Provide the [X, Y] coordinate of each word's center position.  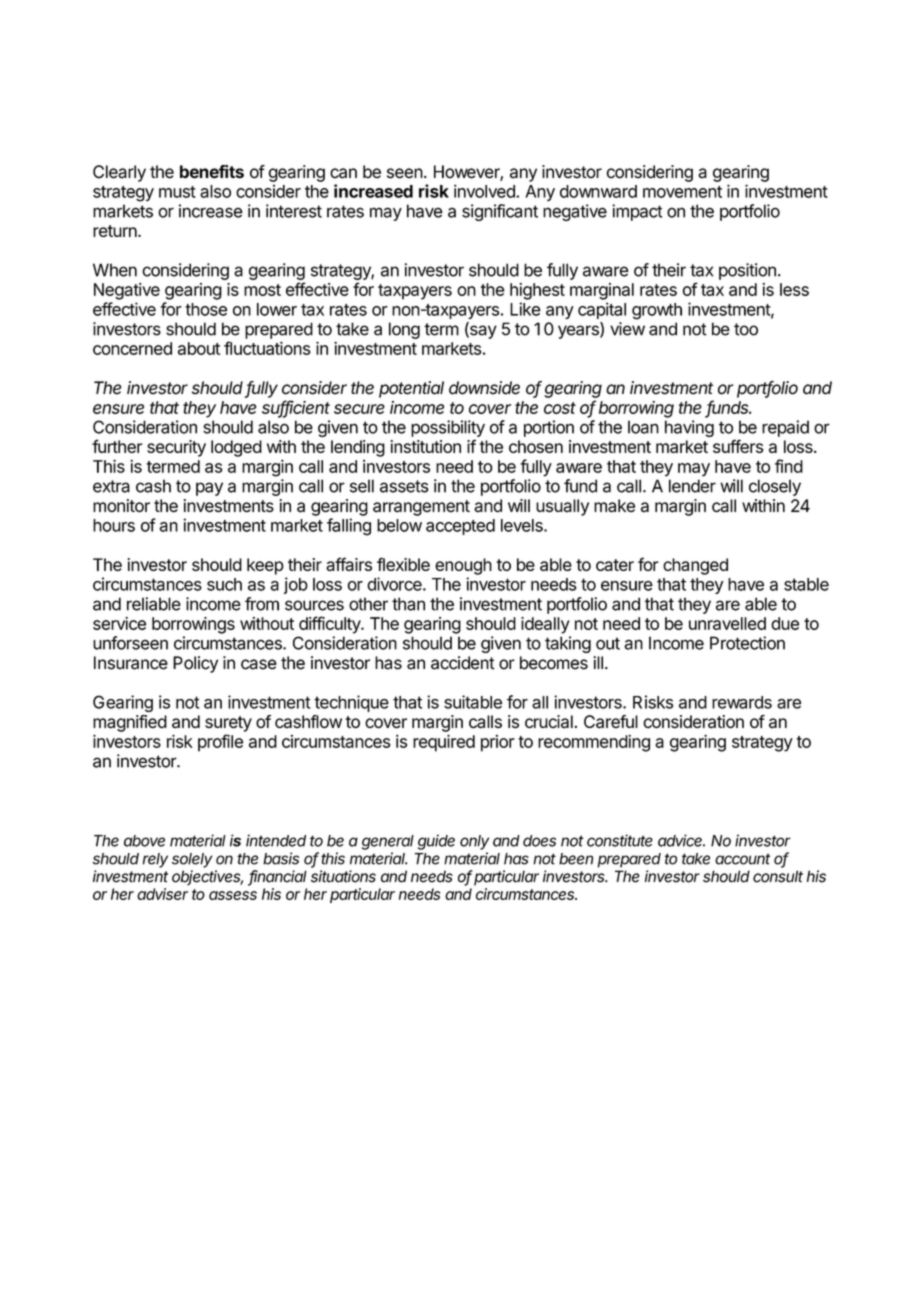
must [177, 192]
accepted [460, 527]
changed [695, 566]
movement [682, 192]
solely [192, 860]
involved [485, 191]
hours [114, 525]
